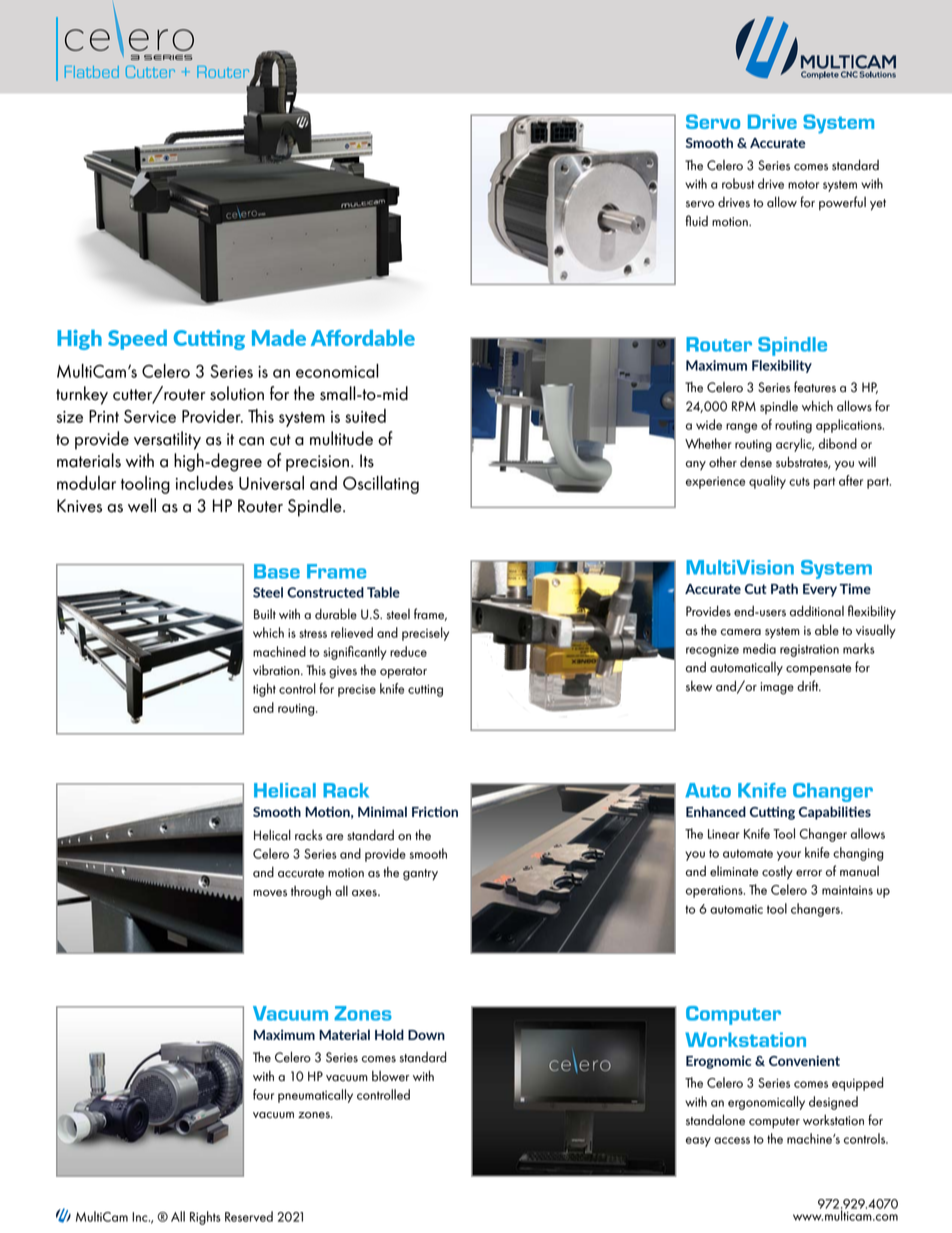  What do you see at coordinates (137, 340) in the image?
I see `Speed` at bounding box center [137, 340].
